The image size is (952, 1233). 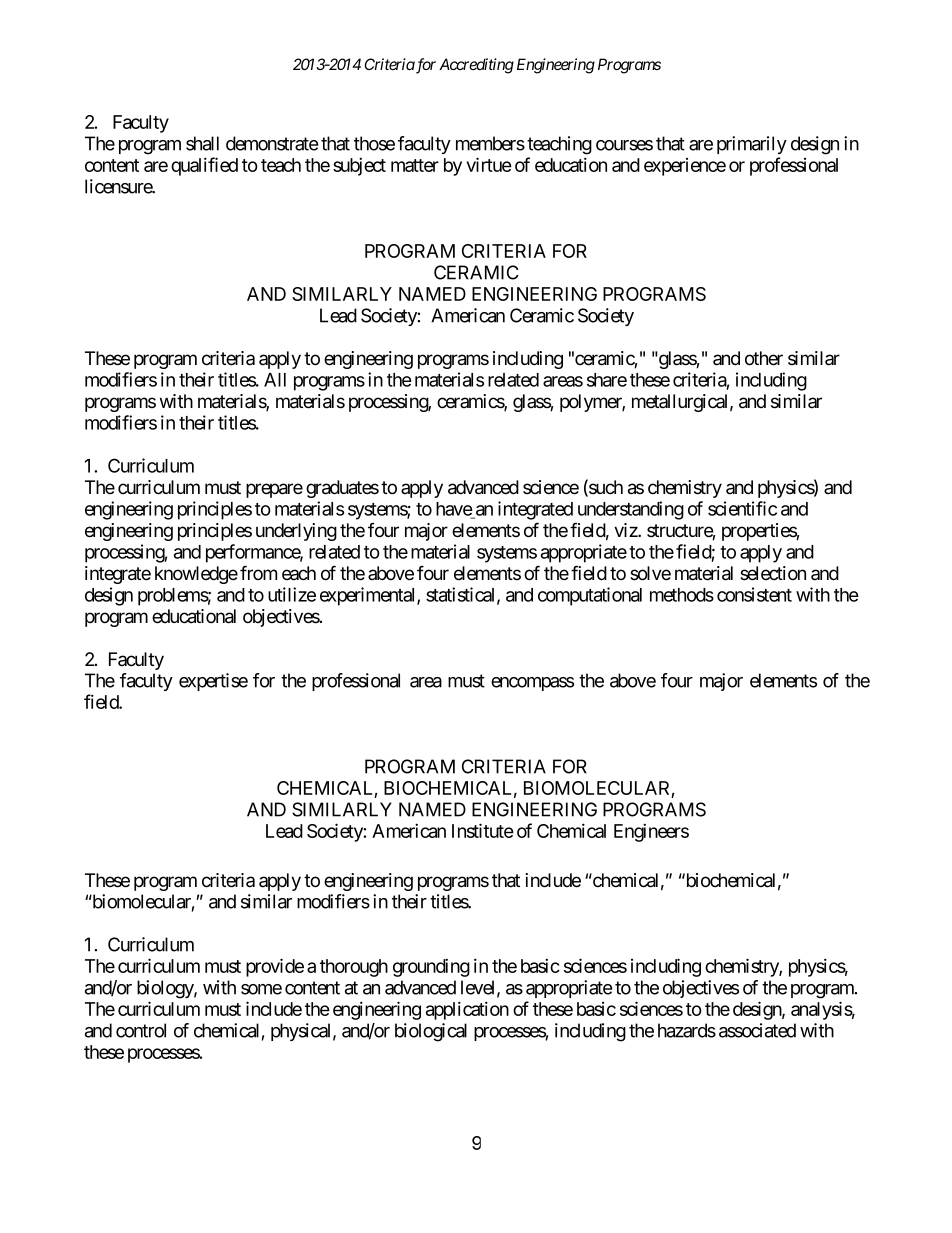 What do you see at coordinates (454, 510) in the document?
I see `have` at bounding box center [454, 510].
